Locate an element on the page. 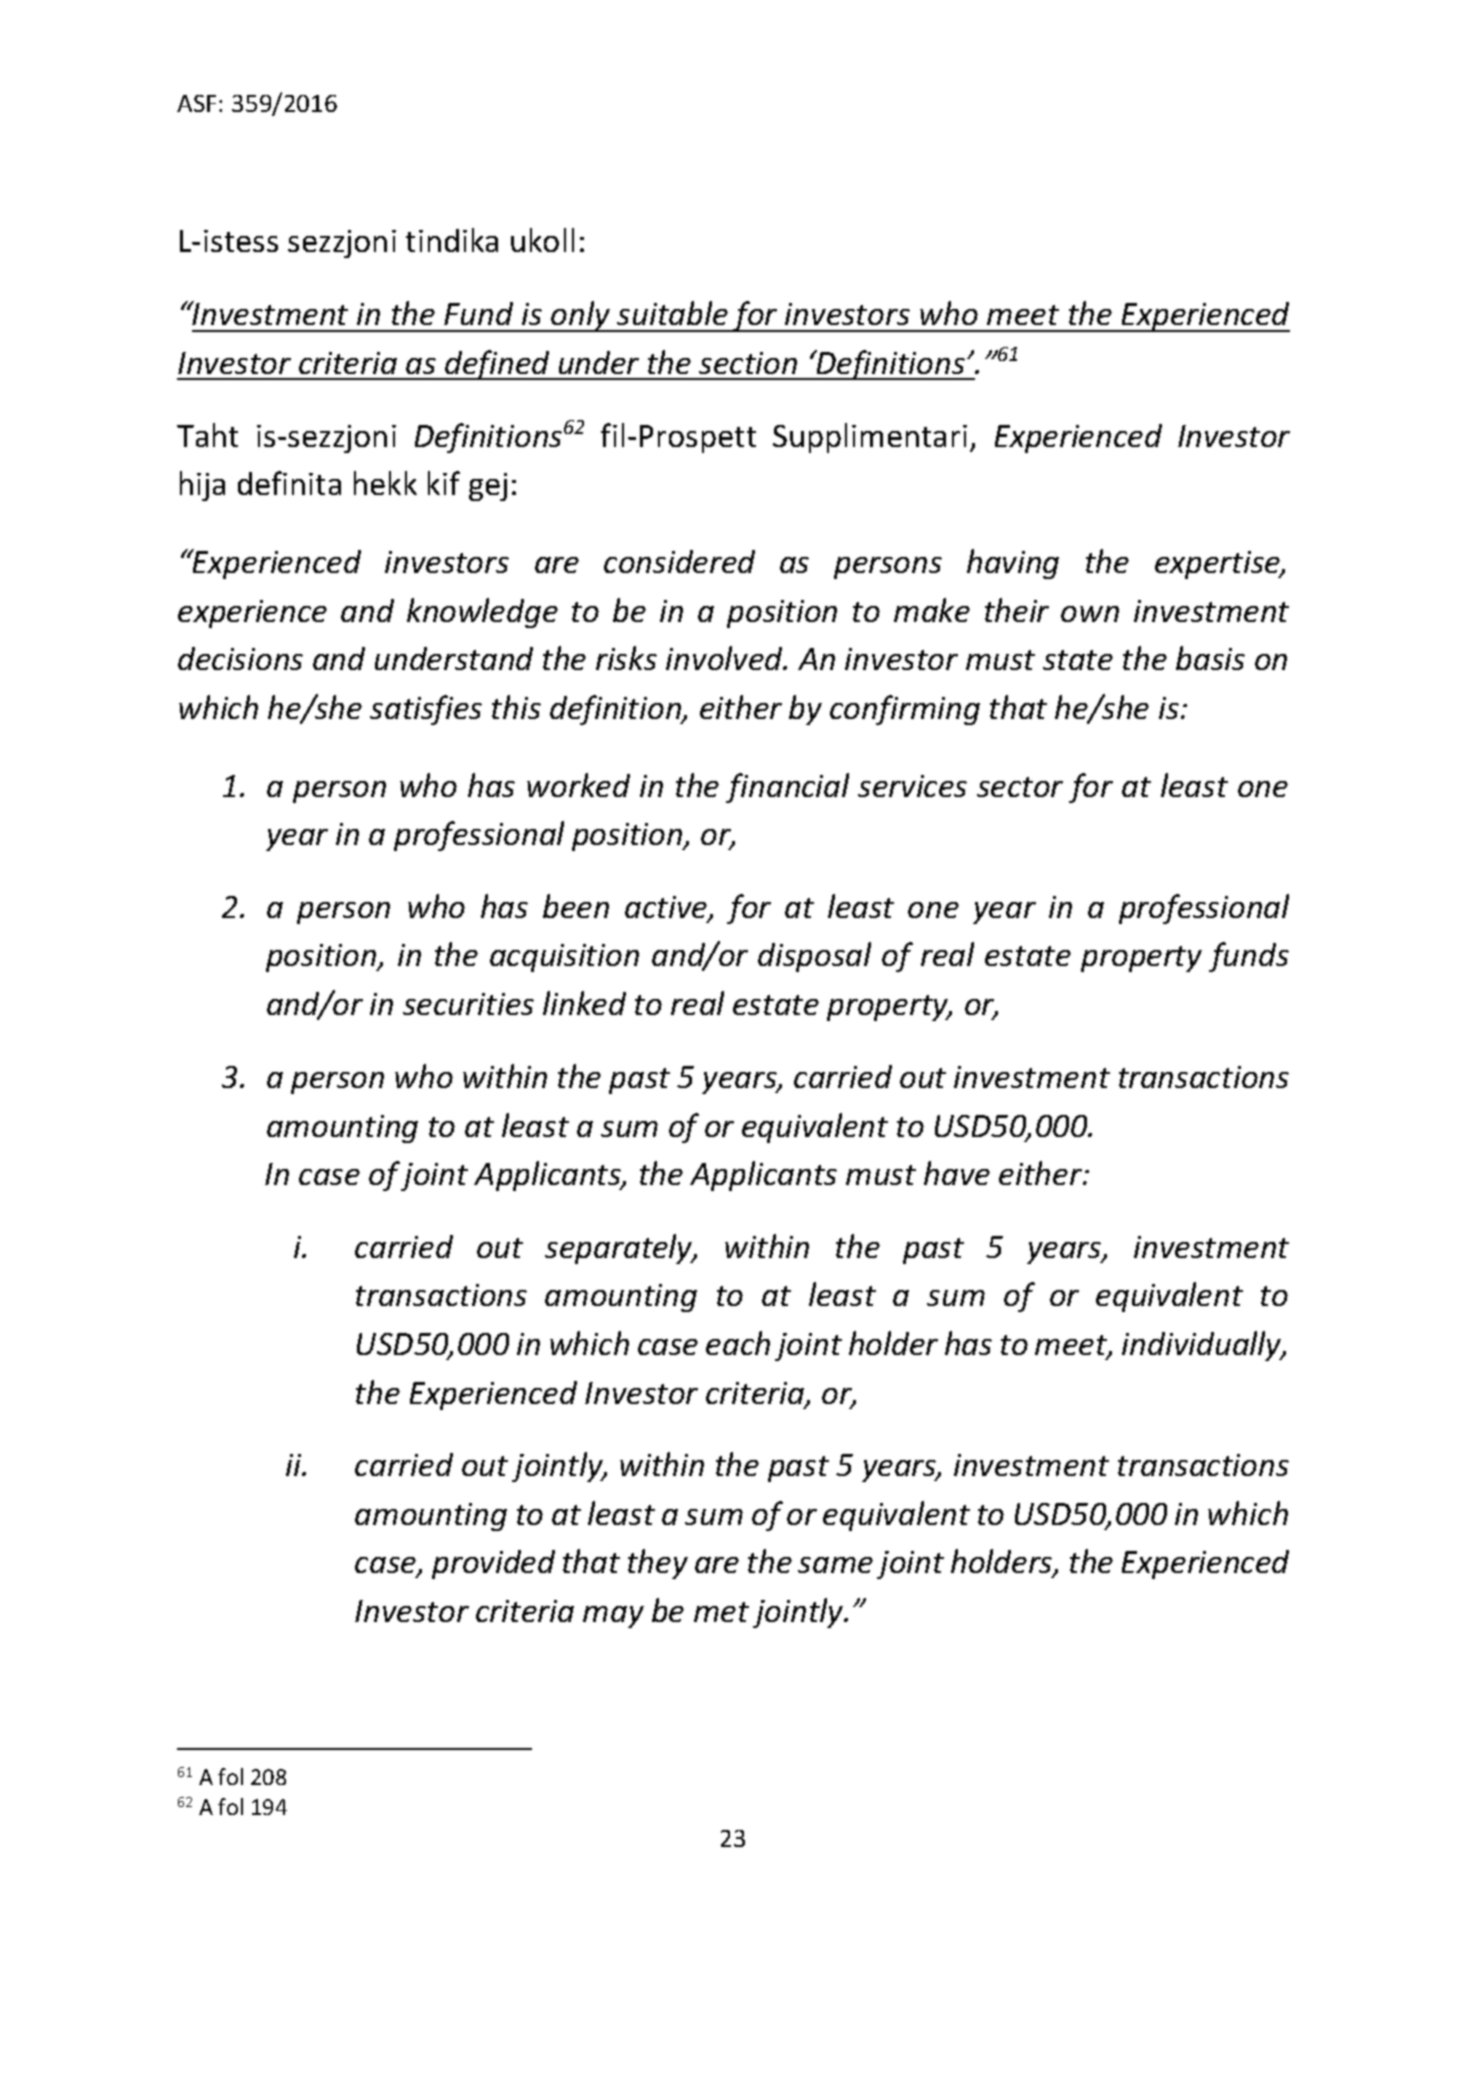 The width and height of the image is (1467, 2075). sector is located at coordinates (1020, 787).
